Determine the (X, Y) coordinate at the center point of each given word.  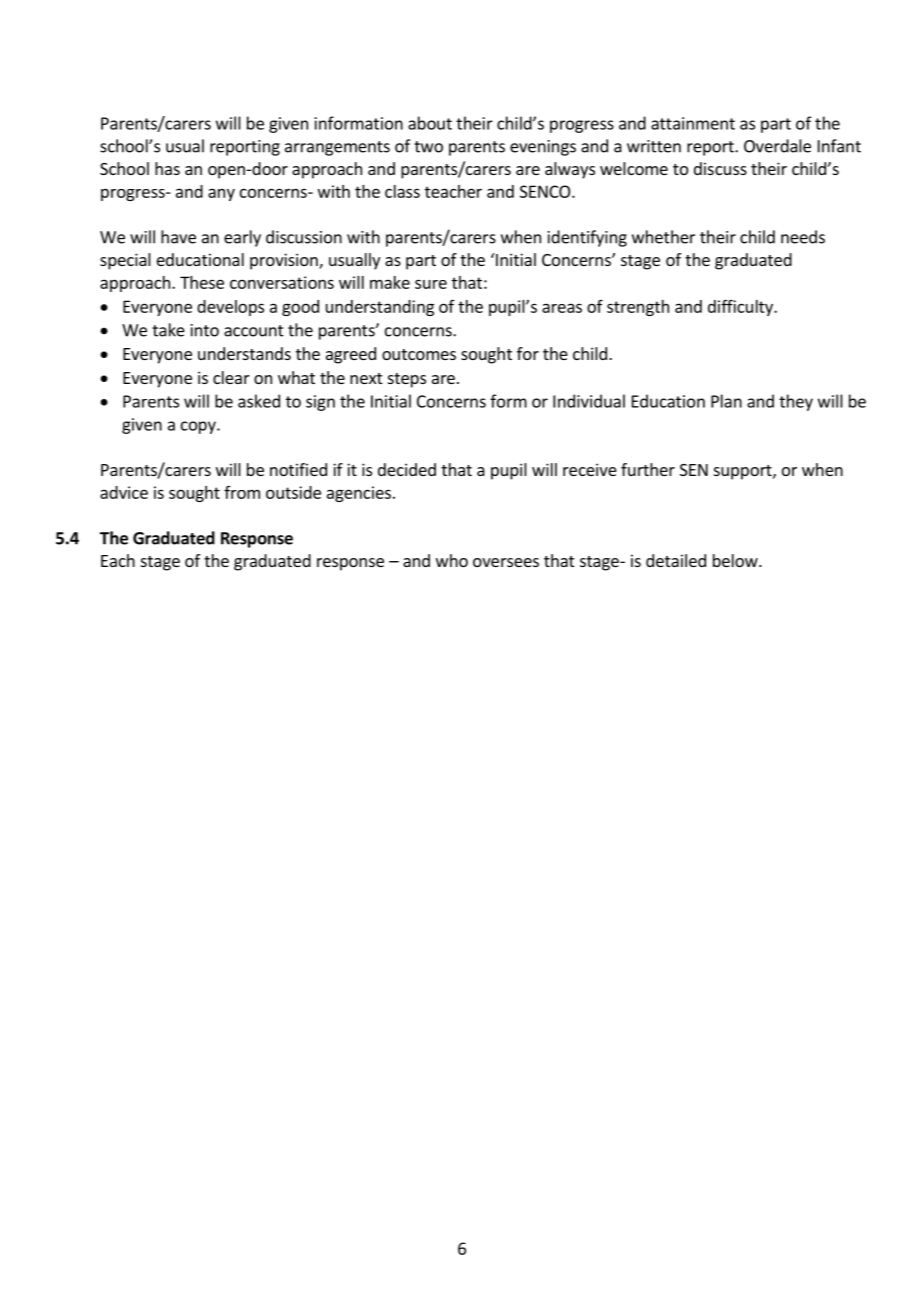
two (428, 147)
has (167, 168)
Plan (726, 401)
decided (407, 469)
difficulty (741, 307)
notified (298, 469)
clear (231, 377)
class (402, 191)
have (178, 237)
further (648, 469)
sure (431, 284)
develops (230, 308)
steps (407, 380)
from (242, 492)
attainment (693, 123)
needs (803, 237)
